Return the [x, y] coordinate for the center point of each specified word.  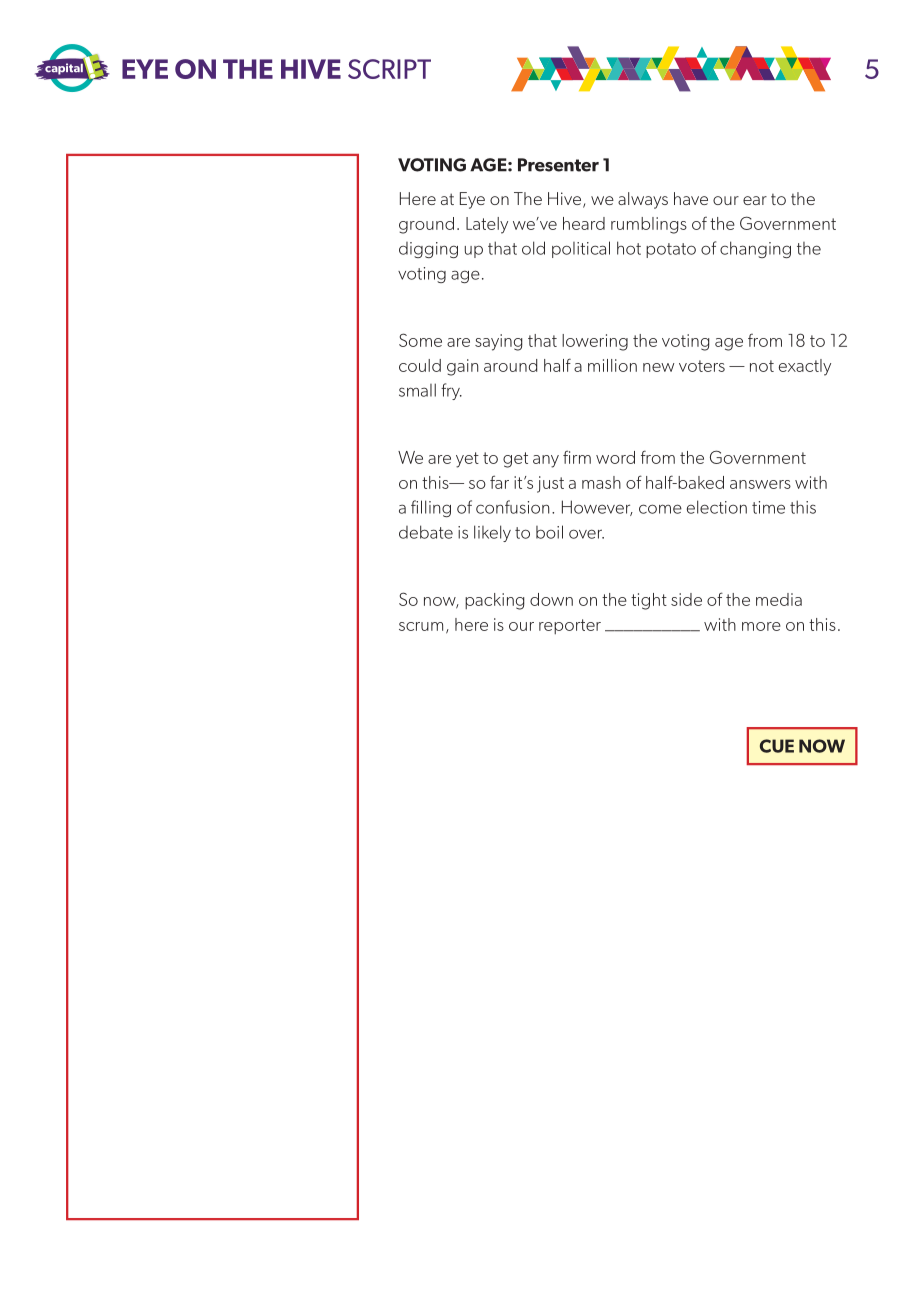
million [612, 365]
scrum [421, 626]
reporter [570, 626]
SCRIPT [389, 69]
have [691, 198]
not [762, 366]
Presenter [558, 165]
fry [451, 391]
